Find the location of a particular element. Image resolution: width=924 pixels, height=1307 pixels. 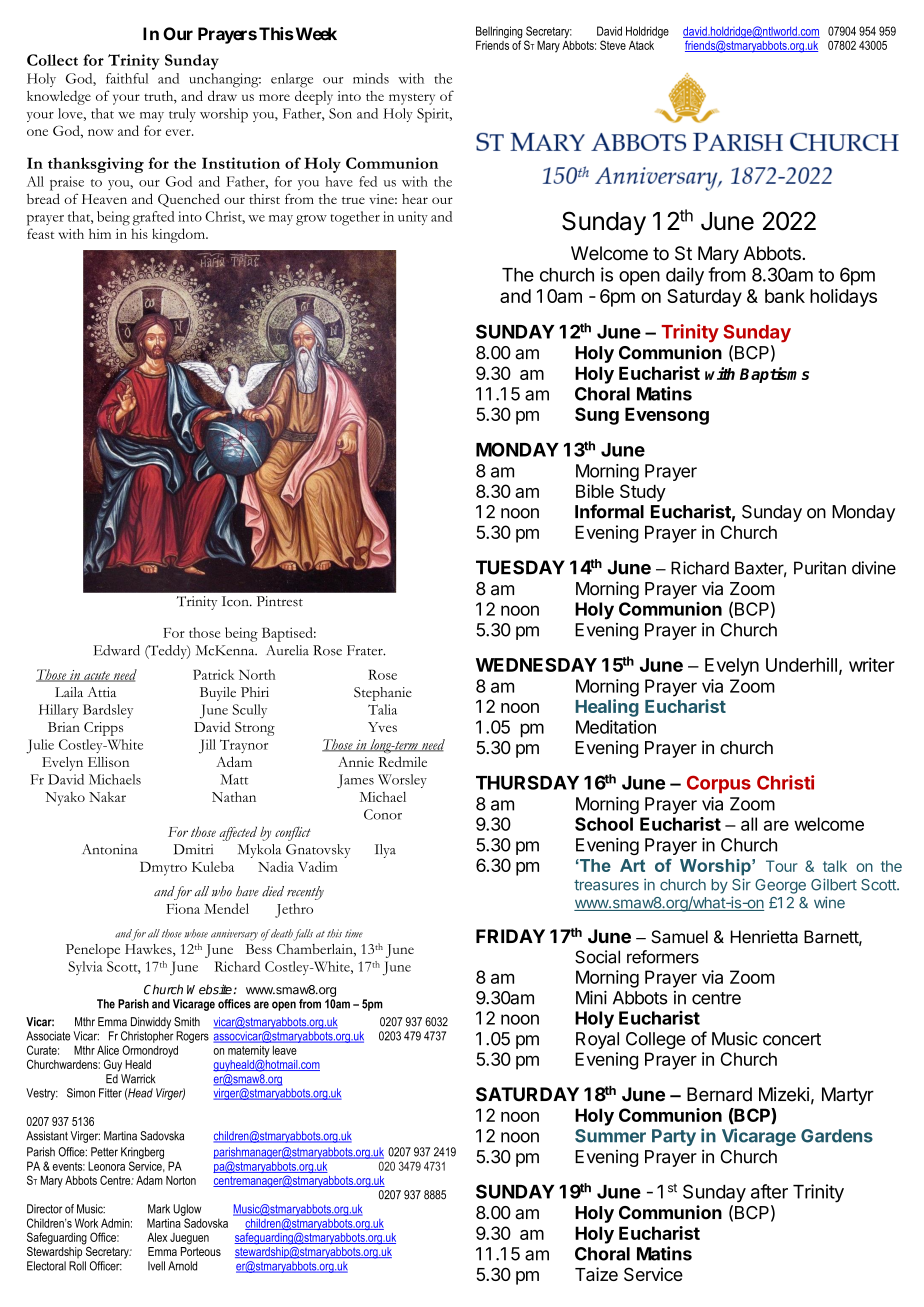

Steve is located at coordinates (613, 45).
